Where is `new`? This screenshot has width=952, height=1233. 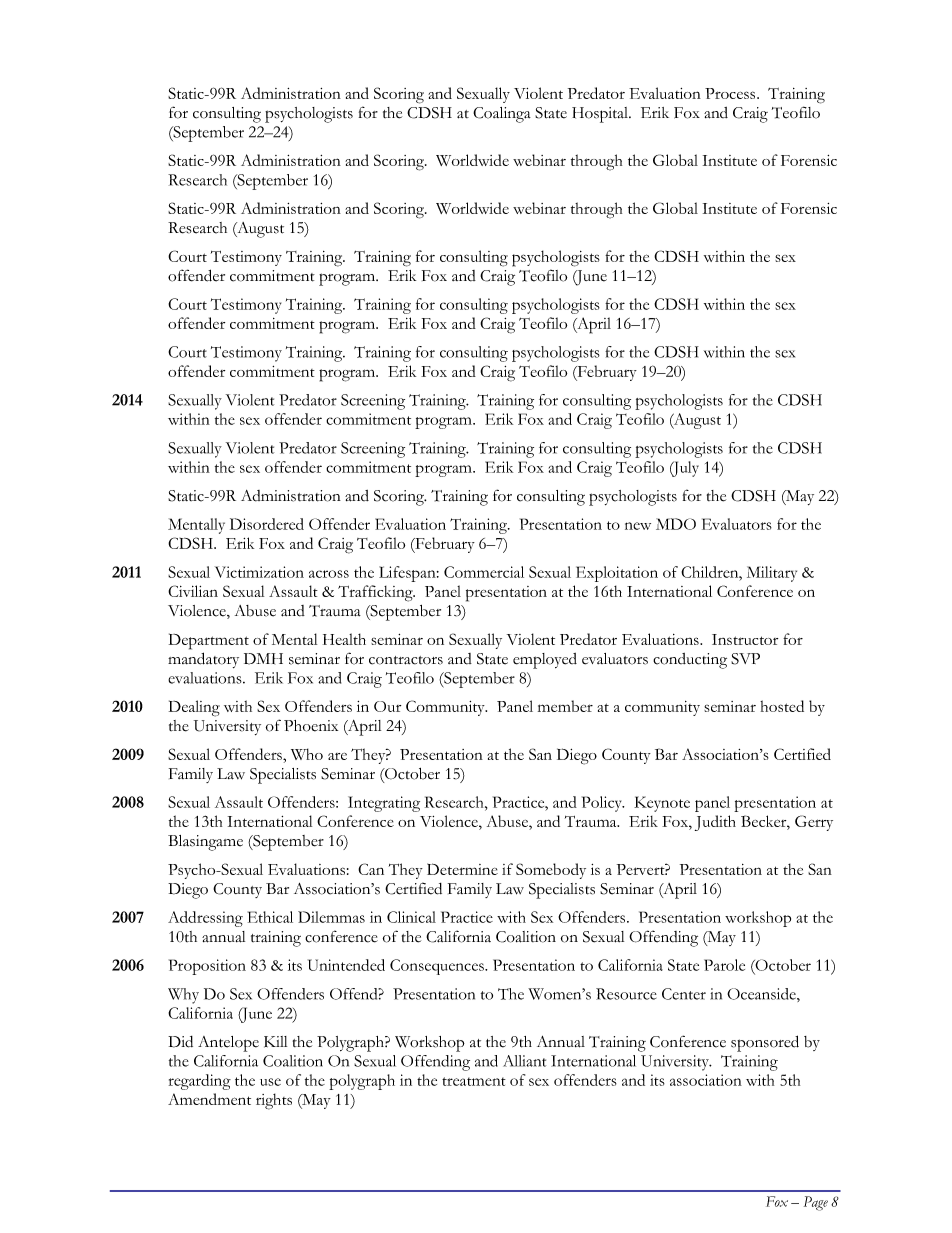 new is located at coordinates (638, 526).
